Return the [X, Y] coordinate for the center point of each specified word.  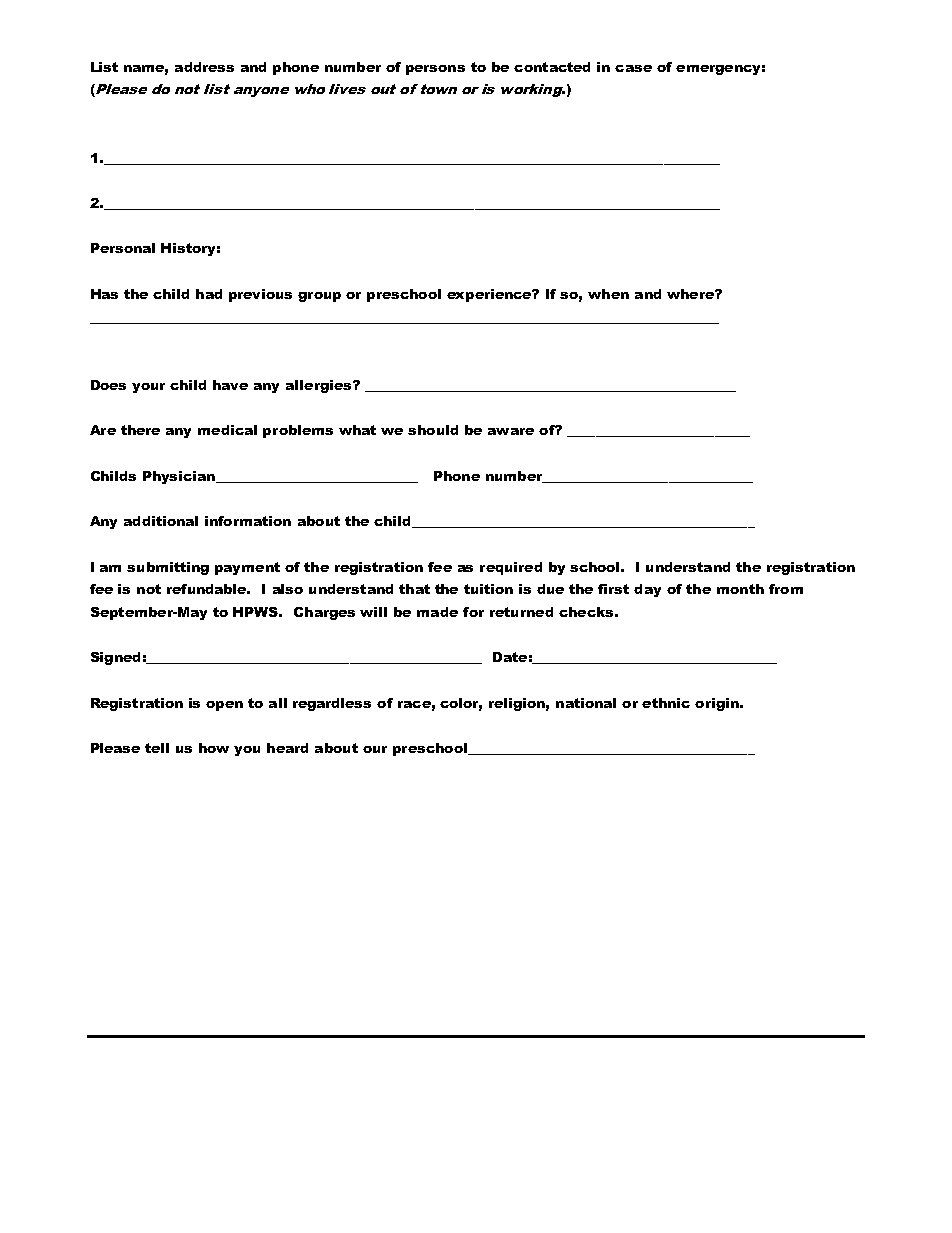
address [204, 67]
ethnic [666, 703]
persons [435, 70]
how [214, 748]
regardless [332, 704]
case [633, 68]
